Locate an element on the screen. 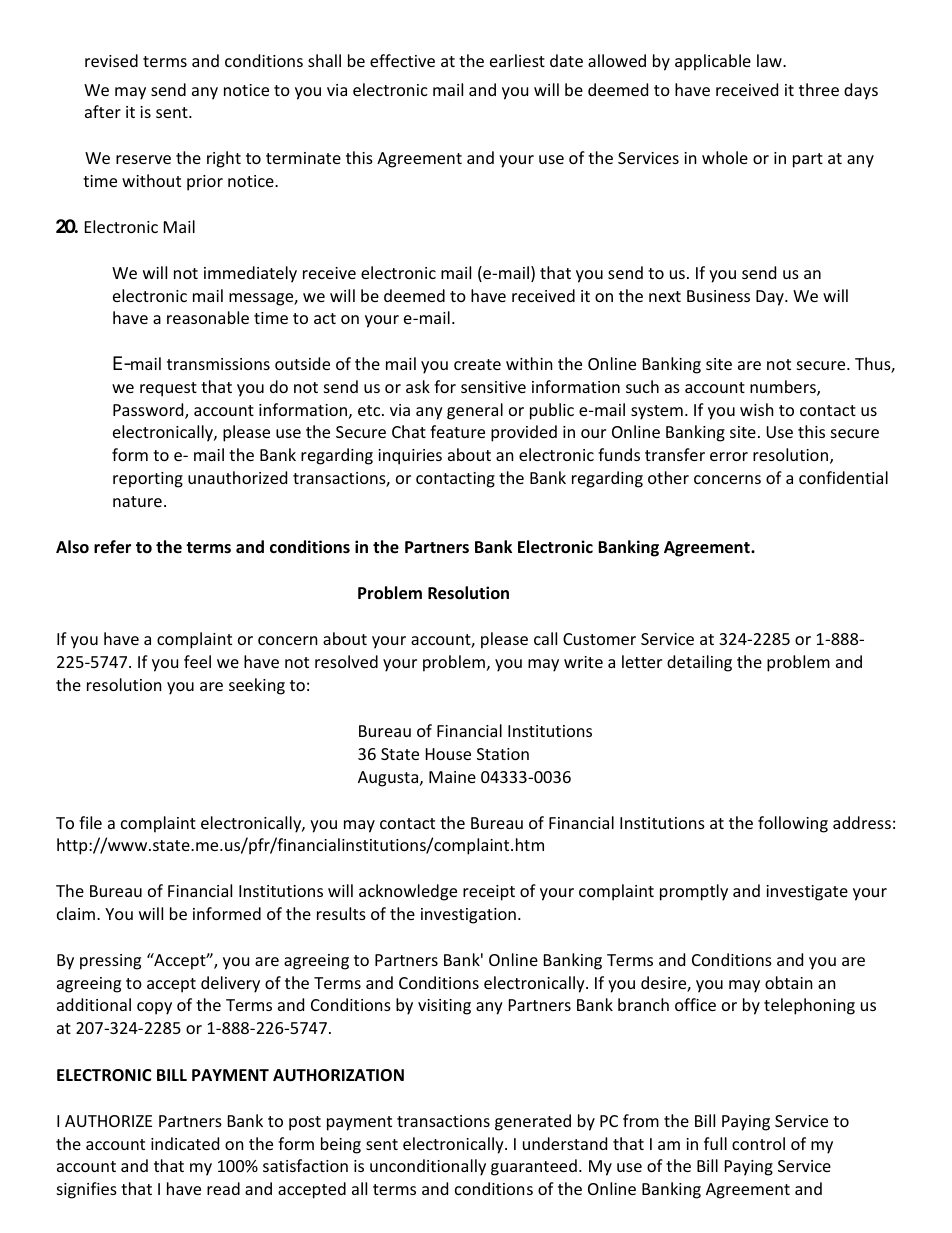 The width and height of the screenshot is (952, 1233). after is located at coordinates (103, 111).
